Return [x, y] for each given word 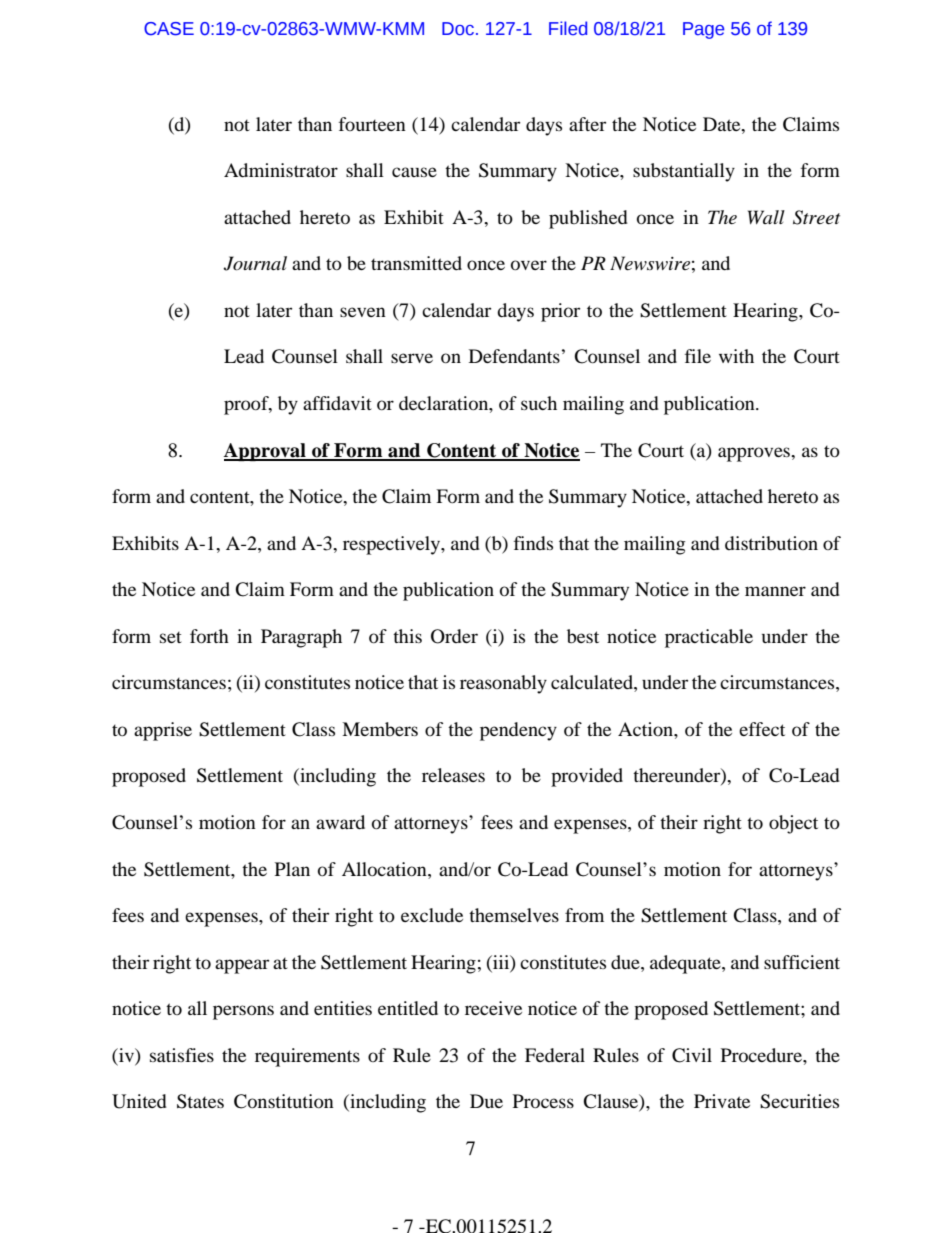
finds [533, 543]
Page [703, 30]
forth [209, 636]
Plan [292, 869]
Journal [255, 263]
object [793, 824]
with [736, 356]
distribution [771, 543]
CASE [169, 29]
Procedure [762, 1055]
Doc [458, 29]
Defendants [514, 356]
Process [543, 1101]
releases [453, 775]
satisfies [182, 1055]
